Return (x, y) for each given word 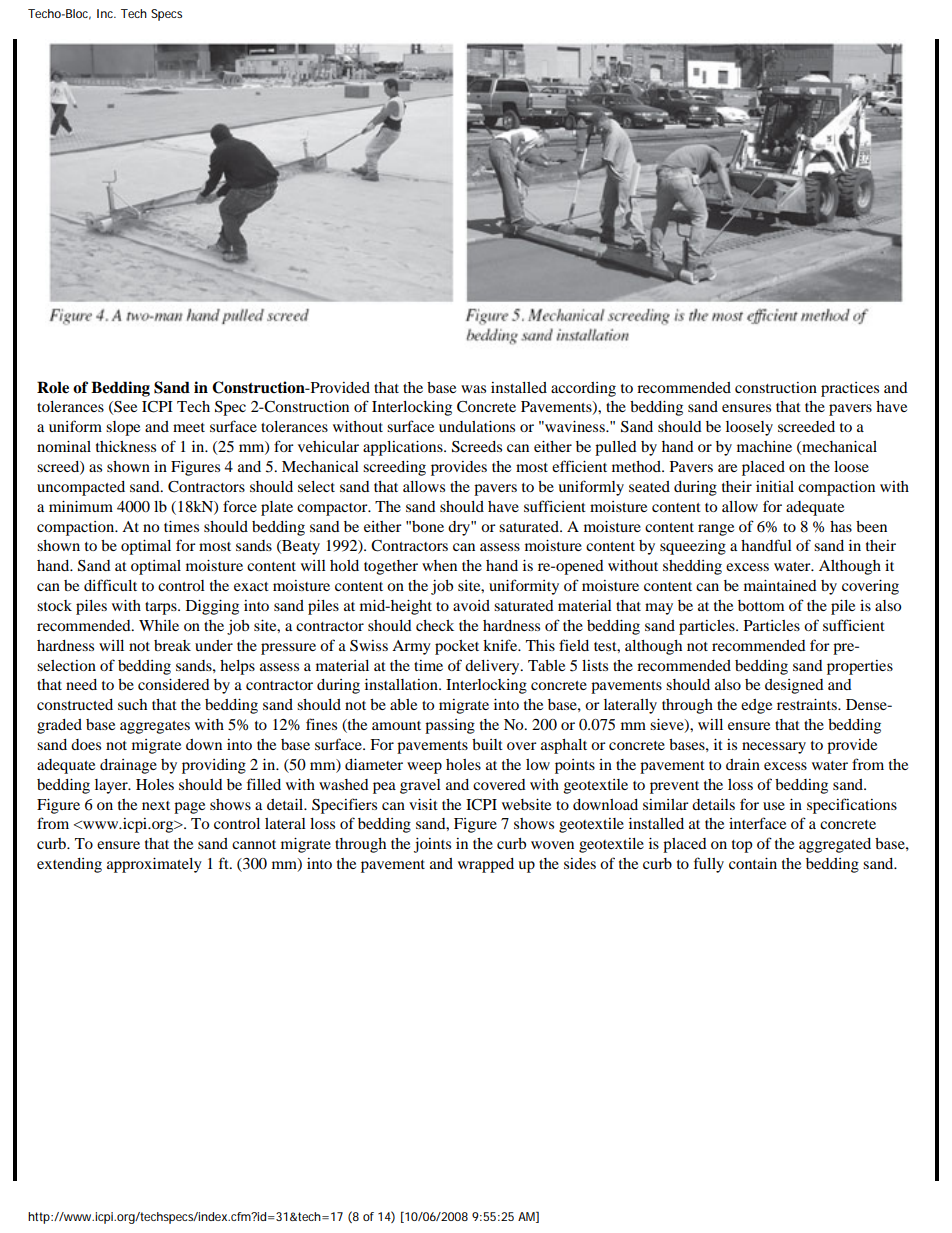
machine (764, 446)
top (742, 846)
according (583, 389)
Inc (106, 13)
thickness (126, 446)
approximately (154, 865)
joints (432, 845)
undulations (477, 426)
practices (850, 389)
